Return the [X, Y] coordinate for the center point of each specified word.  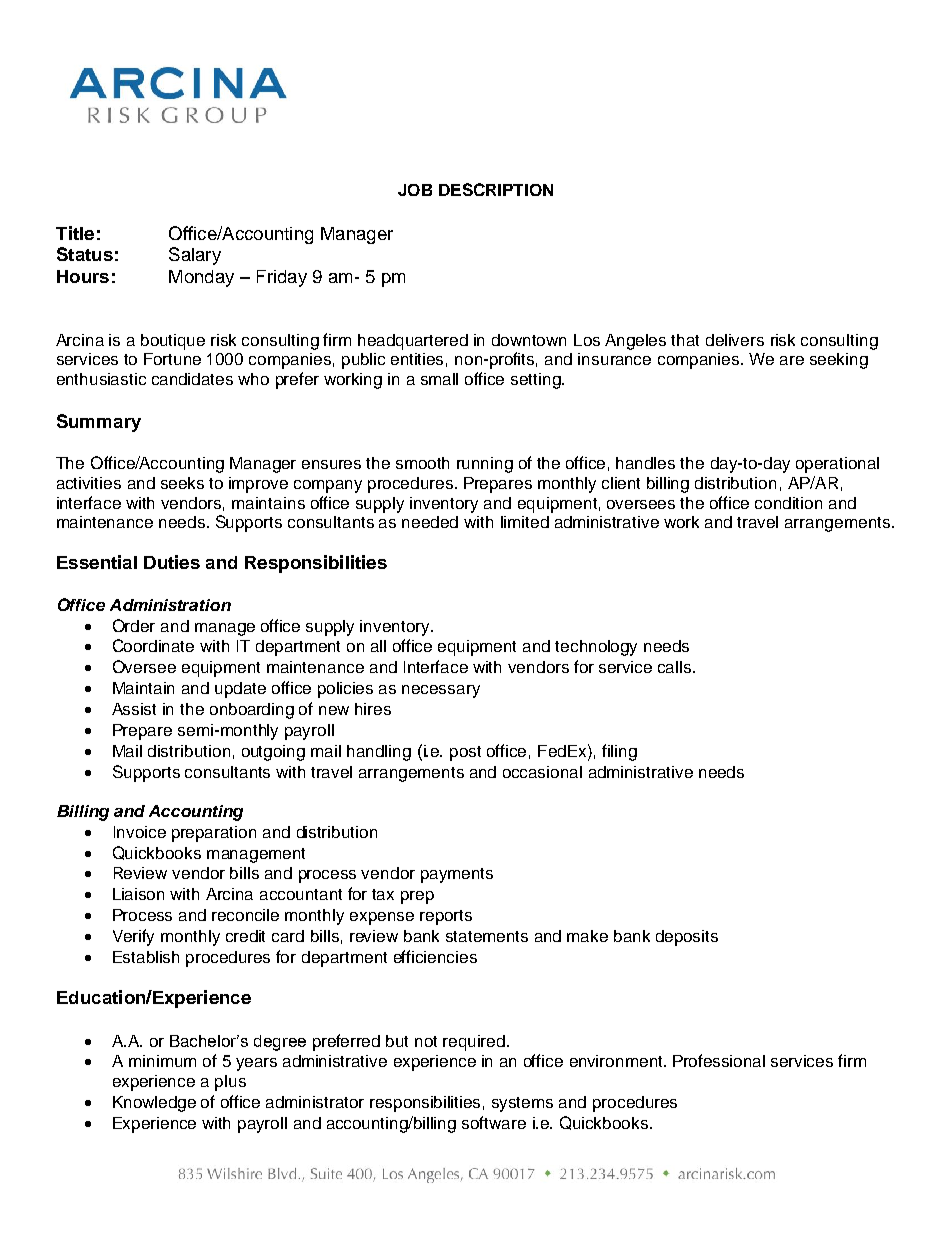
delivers [735, 340]
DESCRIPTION [496, 189]
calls [676, 667]
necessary [441, 691]
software [494, 1122]
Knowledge [154, 1104]
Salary [195, 256]
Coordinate [153, 645]
